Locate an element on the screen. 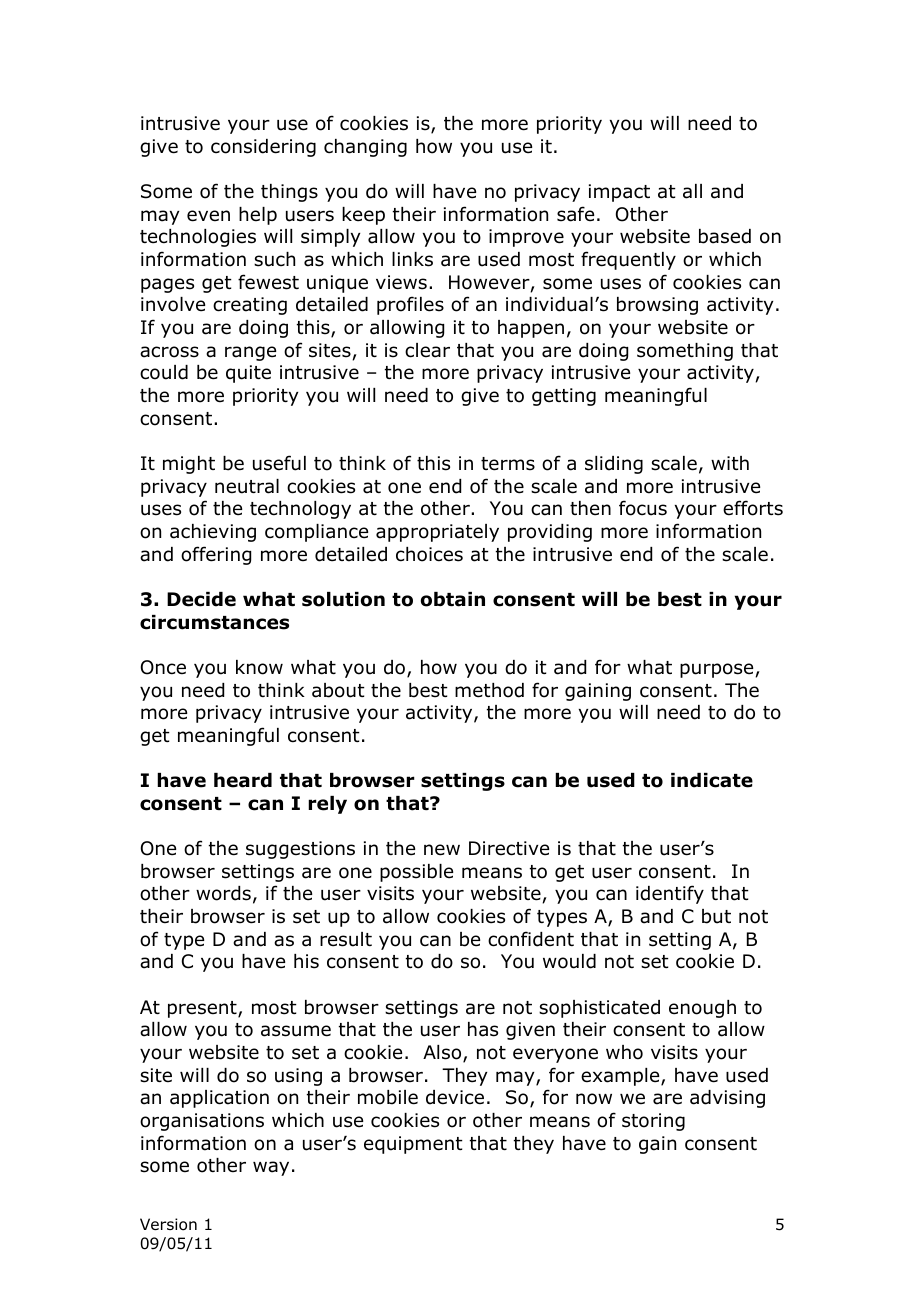  equipment is located at coordinates (413, 1145).
